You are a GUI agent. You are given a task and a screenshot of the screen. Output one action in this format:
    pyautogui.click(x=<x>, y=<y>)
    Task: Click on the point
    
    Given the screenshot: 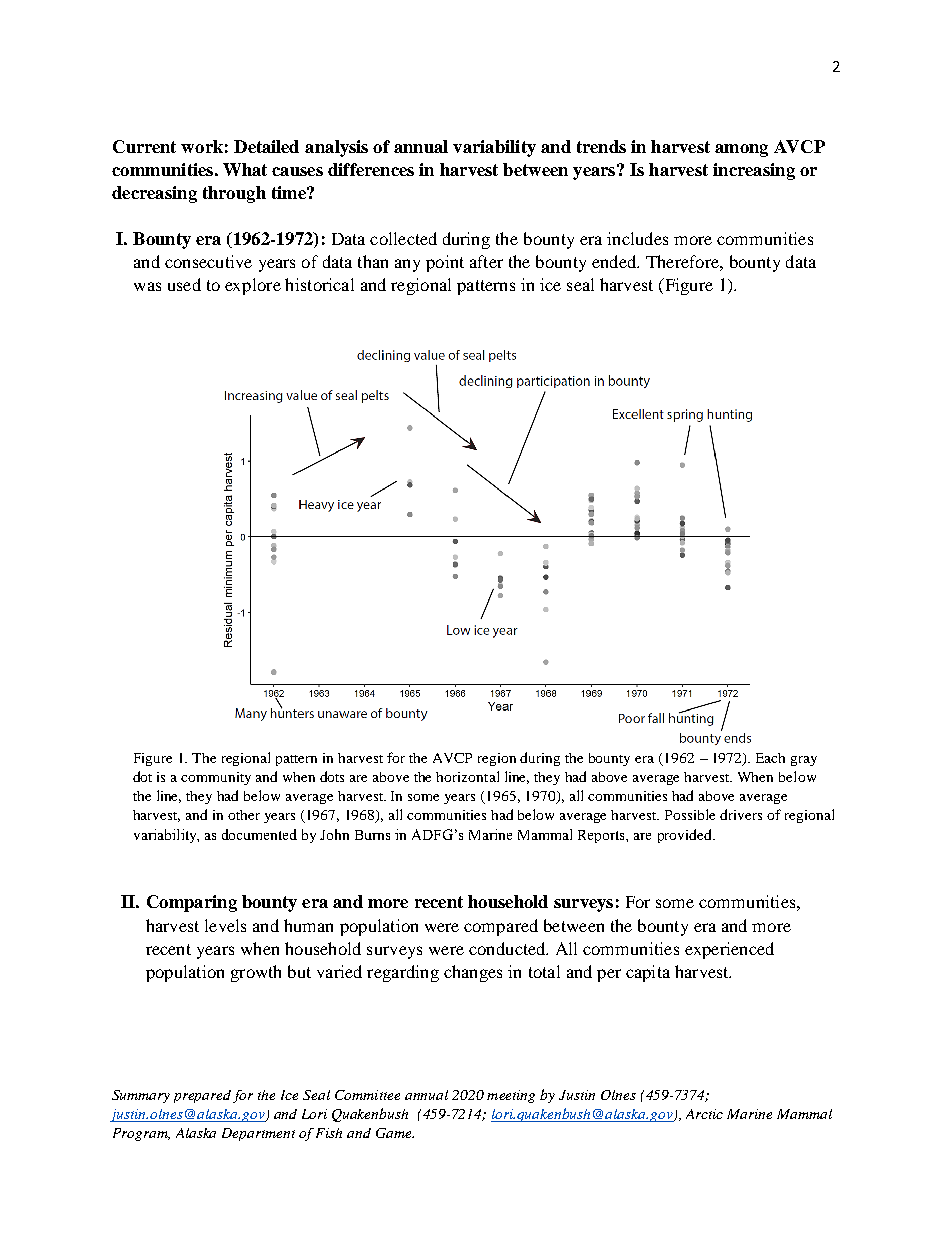 What is the action you would take?
    pyautogui.click(x=445, y=263)
